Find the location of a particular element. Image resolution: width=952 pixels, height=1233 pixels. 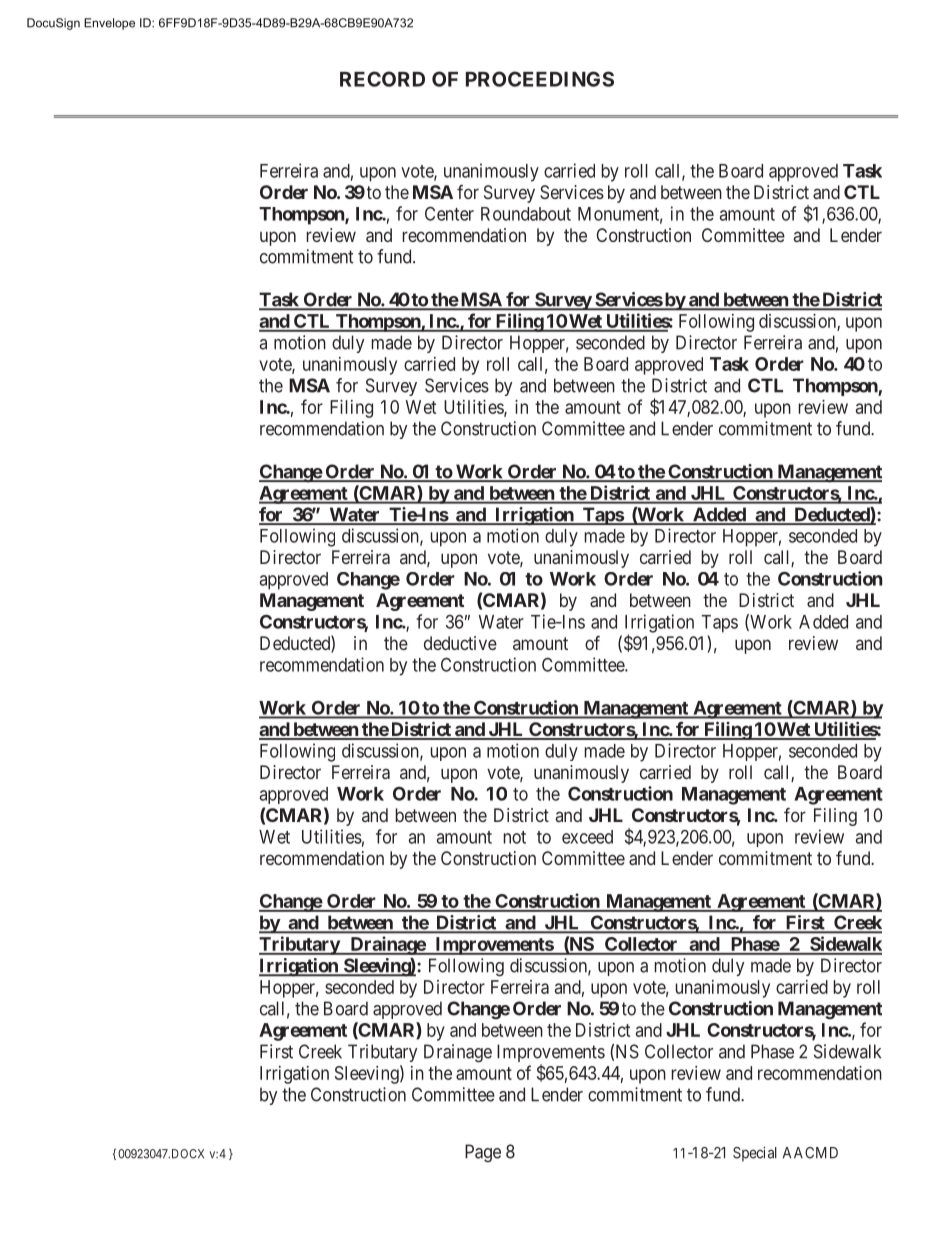

Special is located at coordinates (755, 1154).
